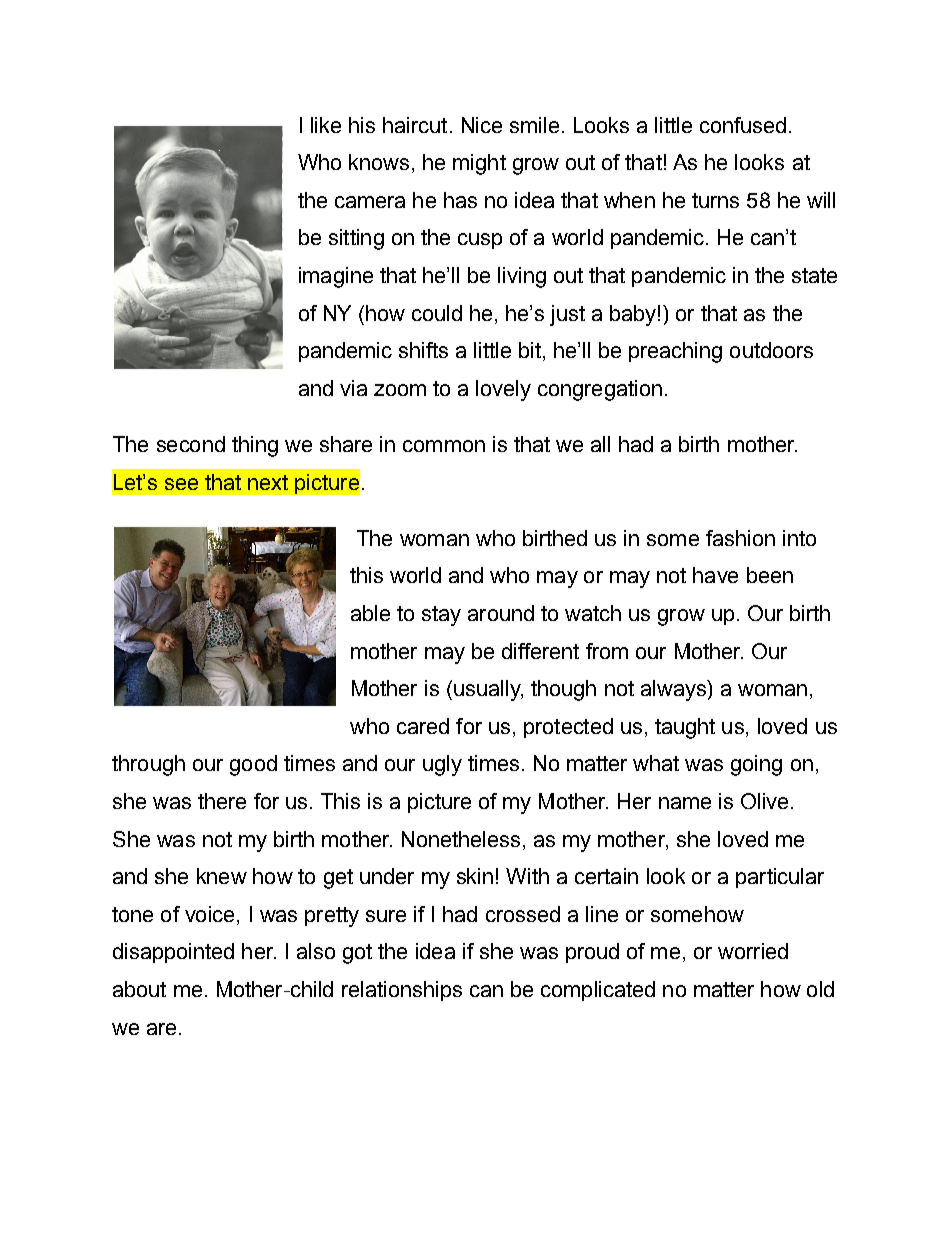 This page has width=952, height=1233. I want to click on like, so click(326, 125).
